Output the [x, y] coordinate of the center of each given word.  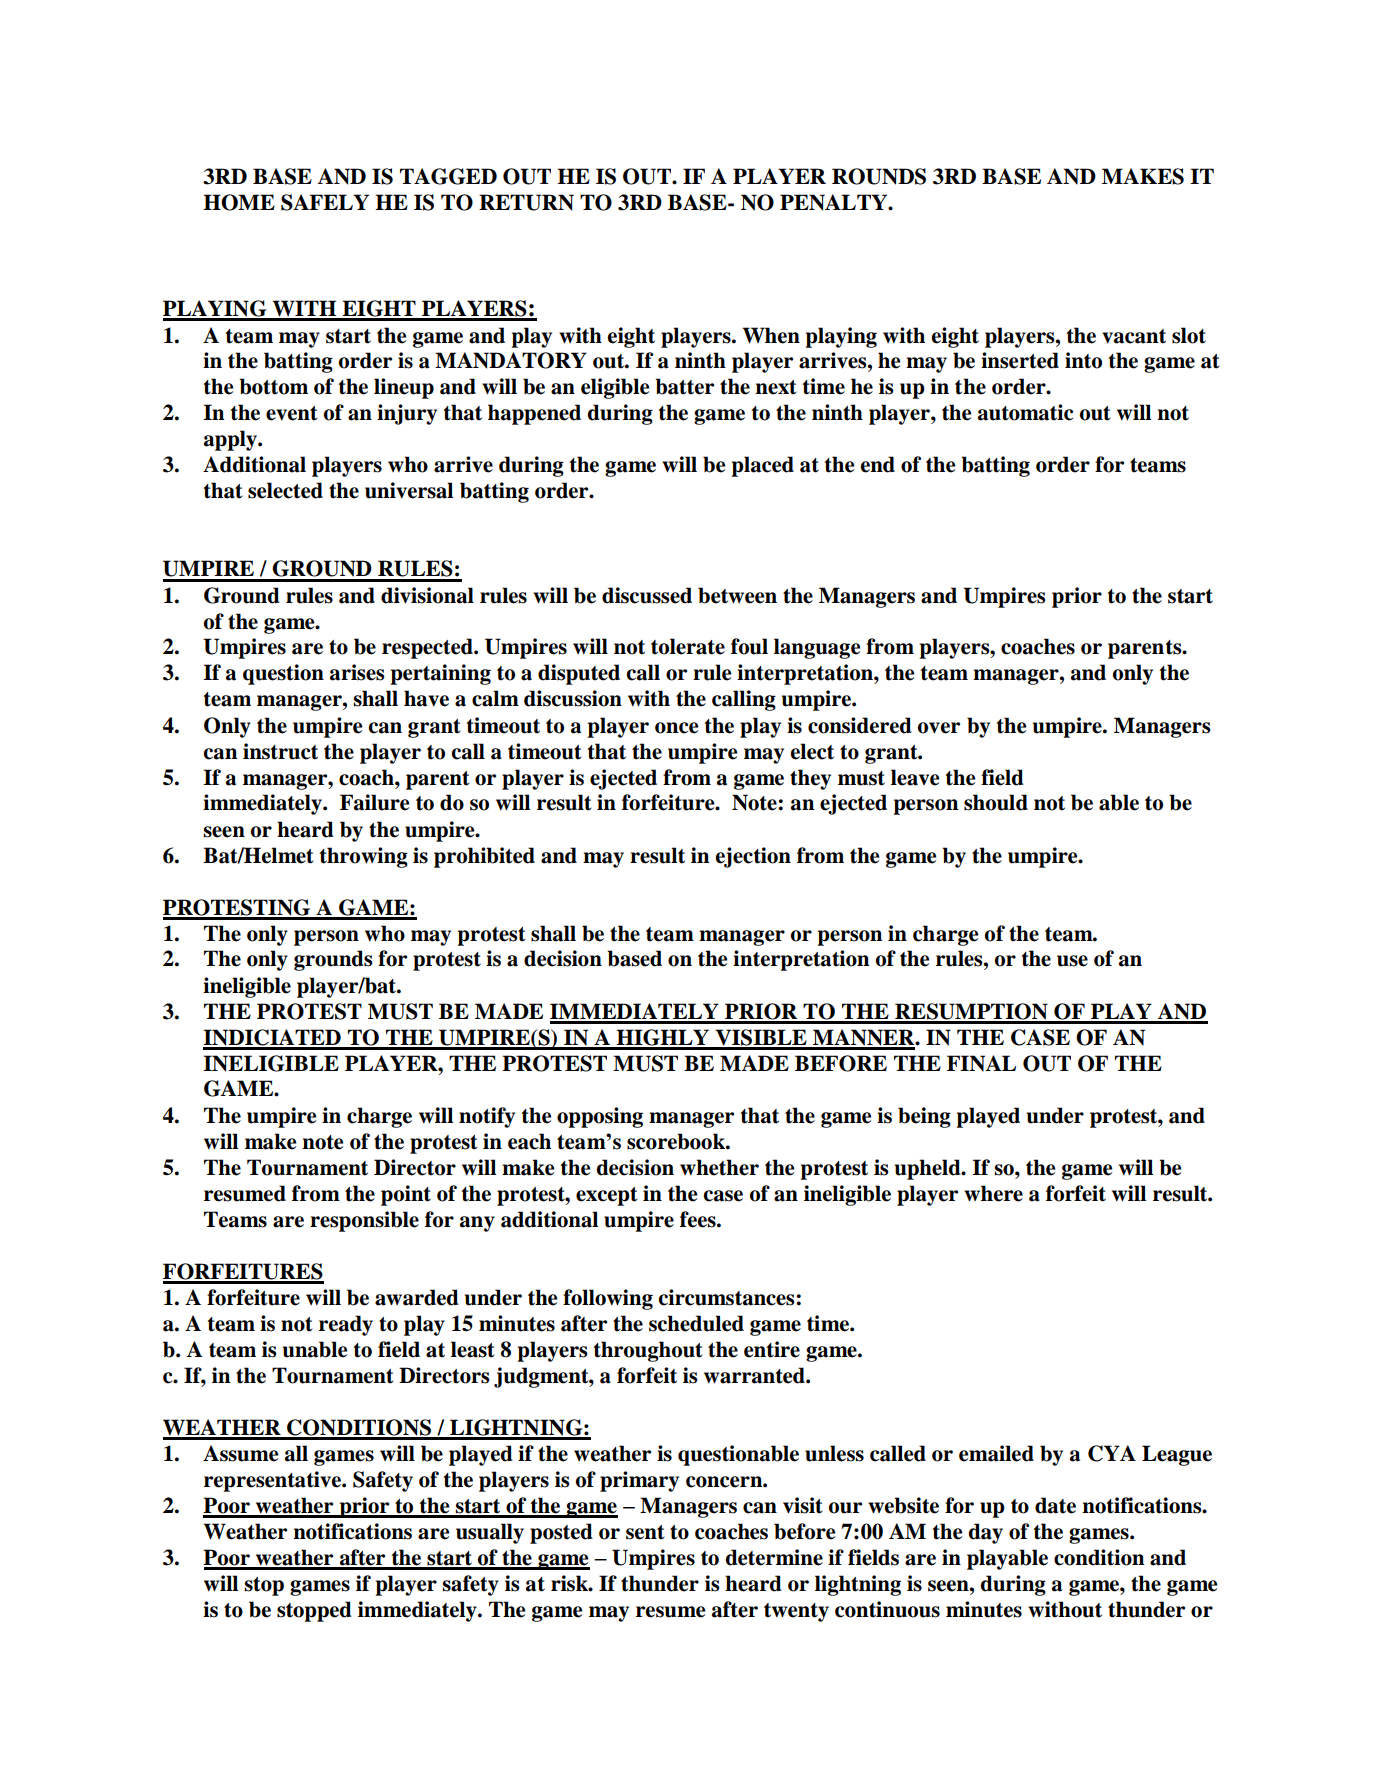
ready [346, 1325]
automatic [1025, 412]
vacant [1134, 336]
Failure [374, 802]
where [993, 1193]
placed [762, 466]
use [1072, 961]
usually [490, 1533]
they [810, 779]
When [771, 335]
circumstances [727, 1297]
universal [409, 490]
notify [487, 1117]
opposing [600, 1117]
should [996, 802]
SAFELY [325, 202]
